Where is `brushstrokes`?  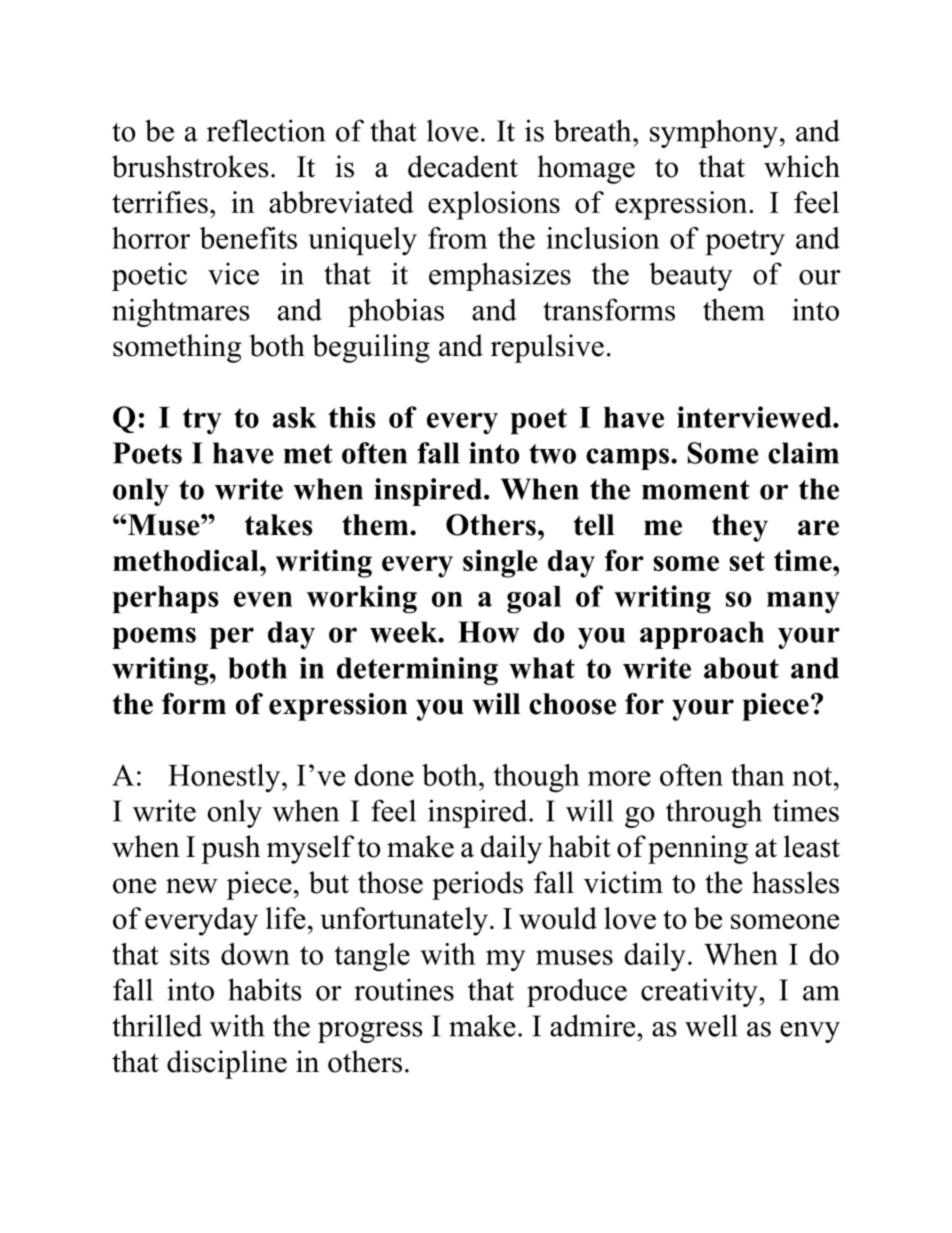 brushstrokes is located at coordinates (190, 166).
